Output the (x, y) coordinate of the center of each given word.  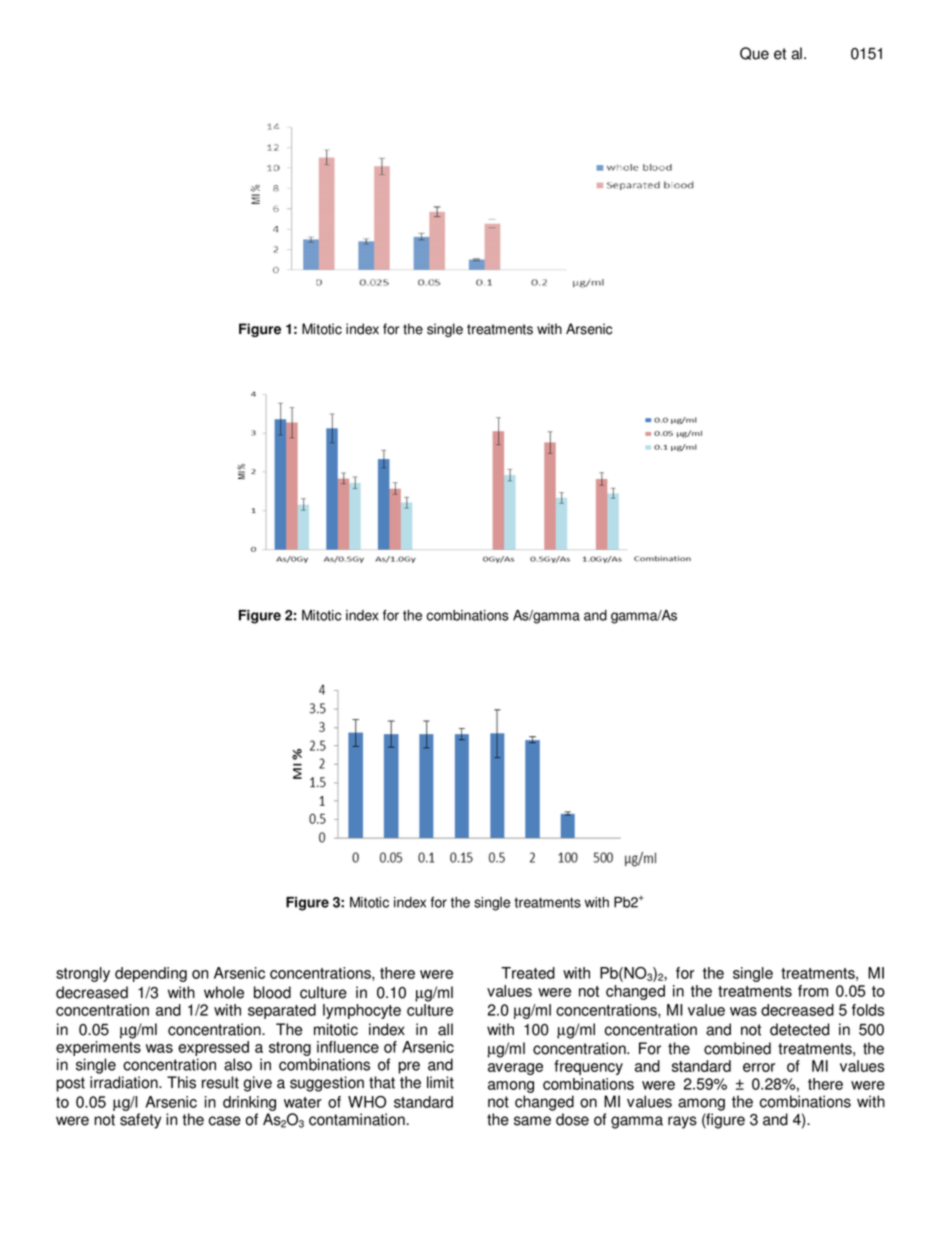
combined (737, 1048)
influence (348, 1047)
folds (868, 1010)
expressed (213, 1048)
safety (140, 1121)
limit (440, 1082)
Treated (528, 973)
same (532, 1121)
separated (282, 1011)
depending (151, 974)
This (181, 1082)
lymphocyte (362, 1011)
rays (682, 1122)
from (813, 991)
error (759, 1067)
